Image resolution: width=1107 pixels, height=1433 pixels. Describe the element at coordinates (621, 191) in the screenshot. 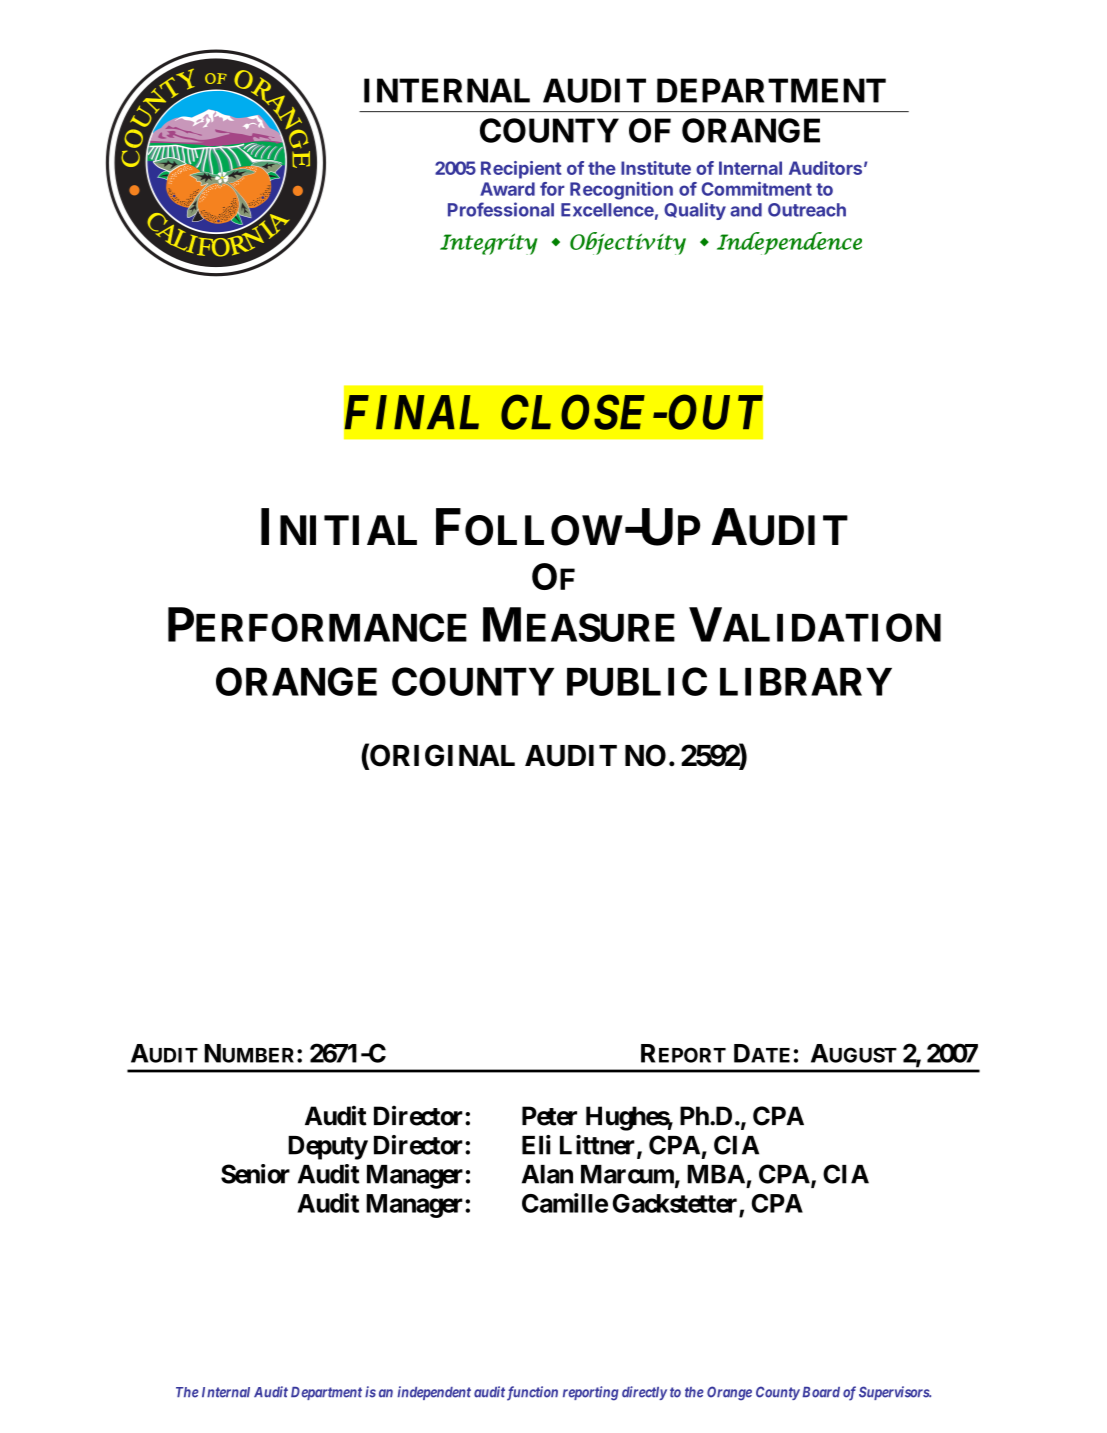

I see `Recognition` at that location.
